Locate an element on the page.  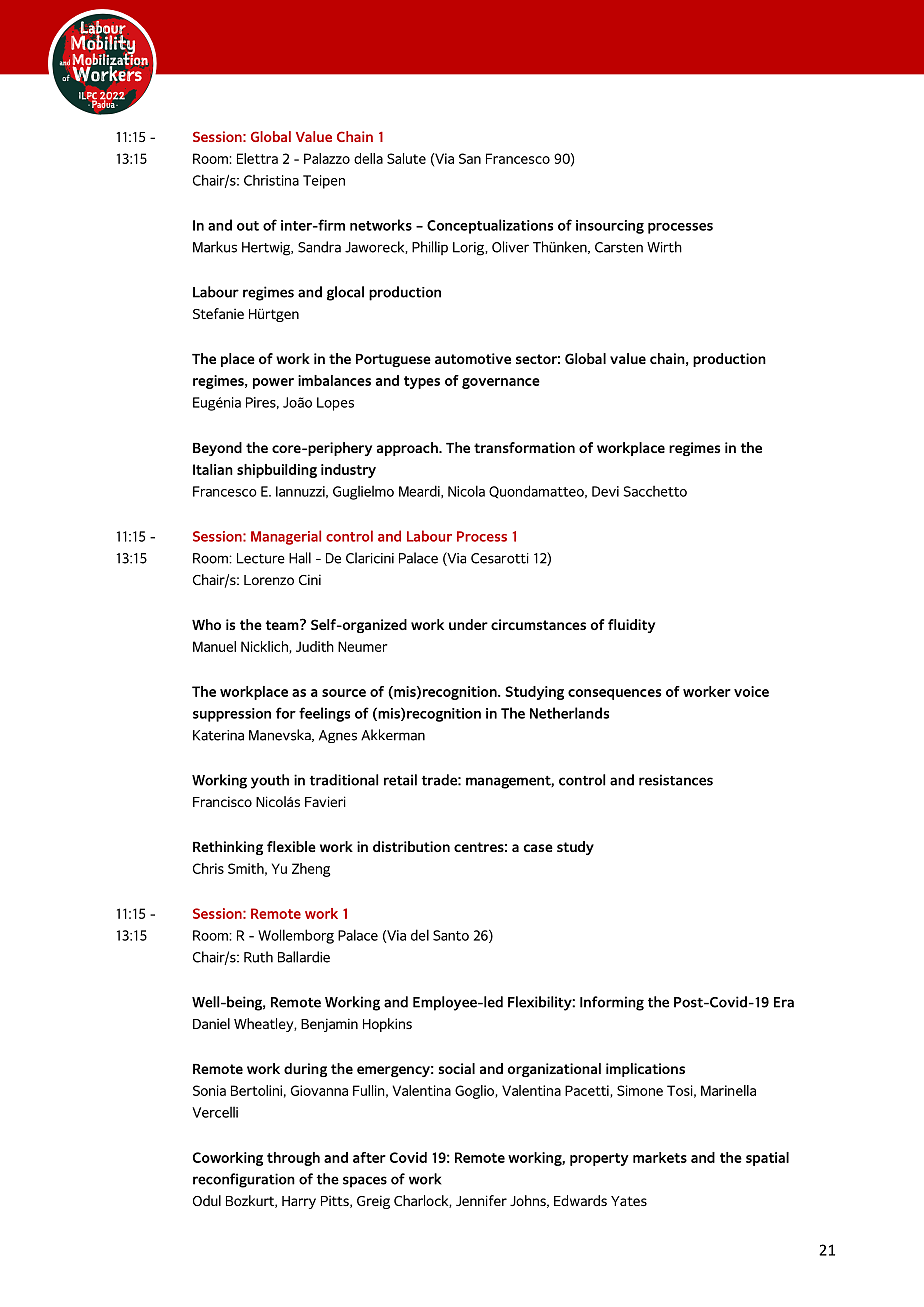
Devi is located at coordinates (605, 491).
